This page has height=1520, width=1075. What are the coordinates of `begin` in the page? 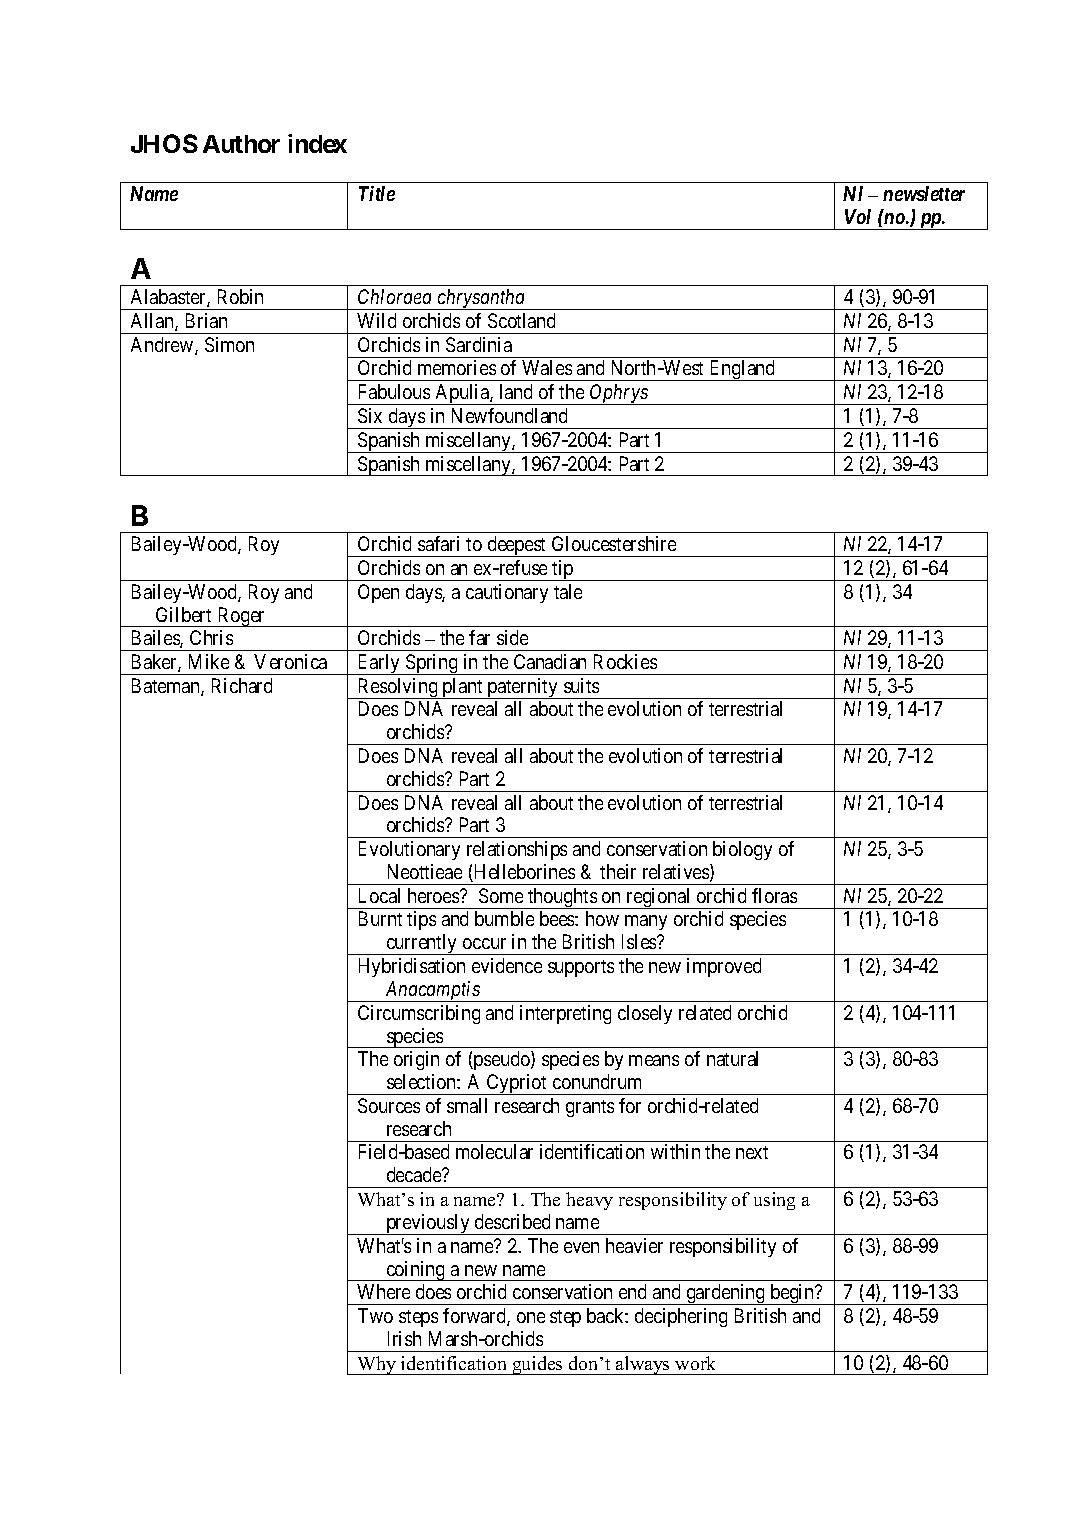 It's located at (792, 1294).
